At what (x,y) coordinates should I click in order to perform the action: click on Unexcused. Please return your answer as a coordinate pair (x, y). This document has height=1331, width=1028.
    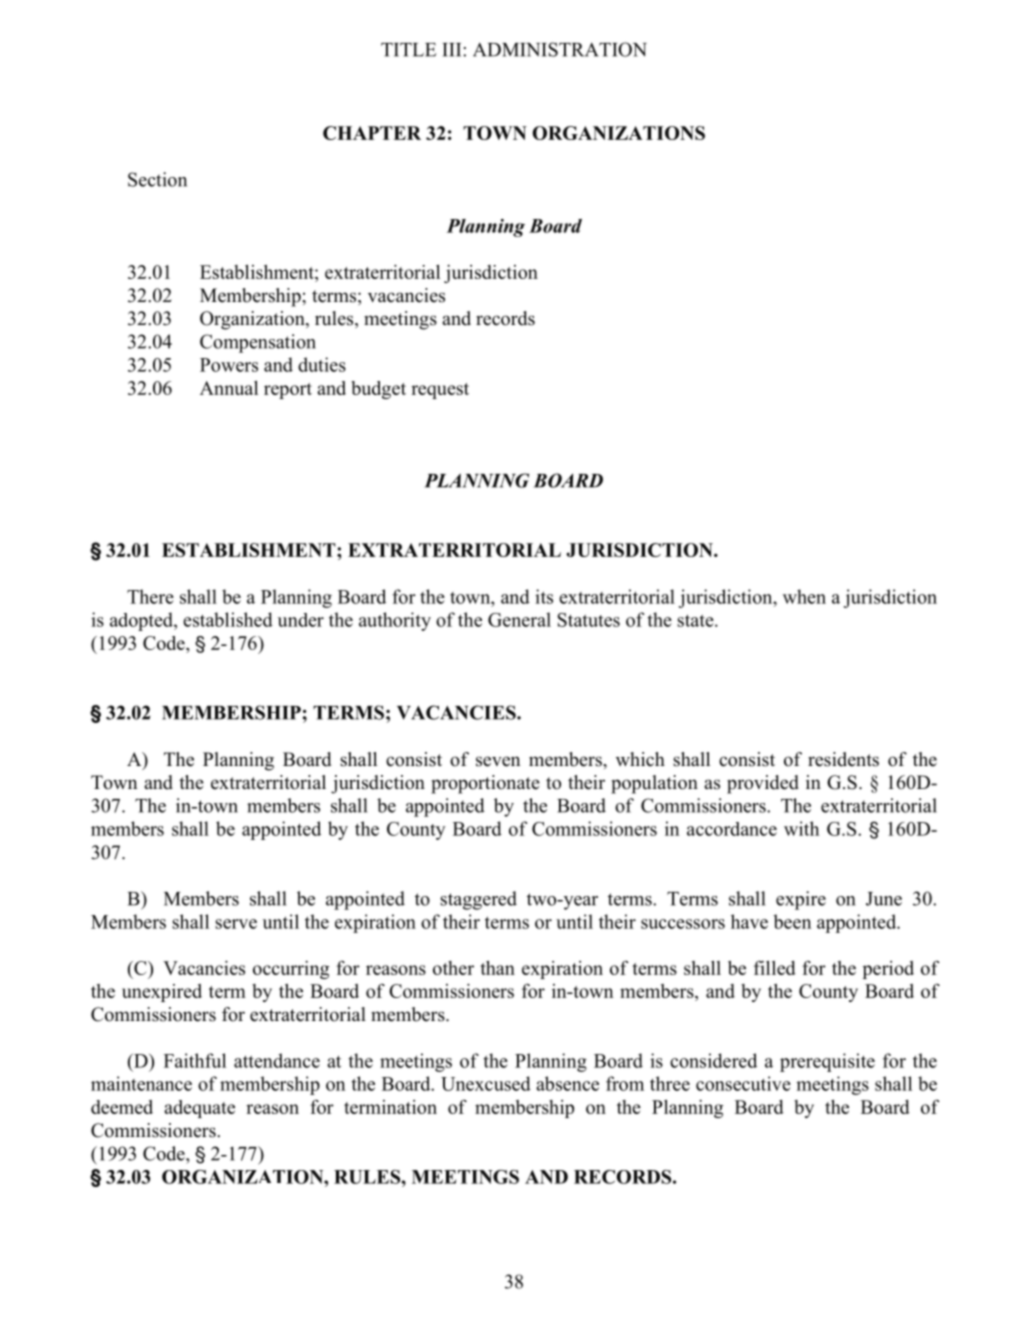
    Looking at the image, I should click on (486, 1083).
